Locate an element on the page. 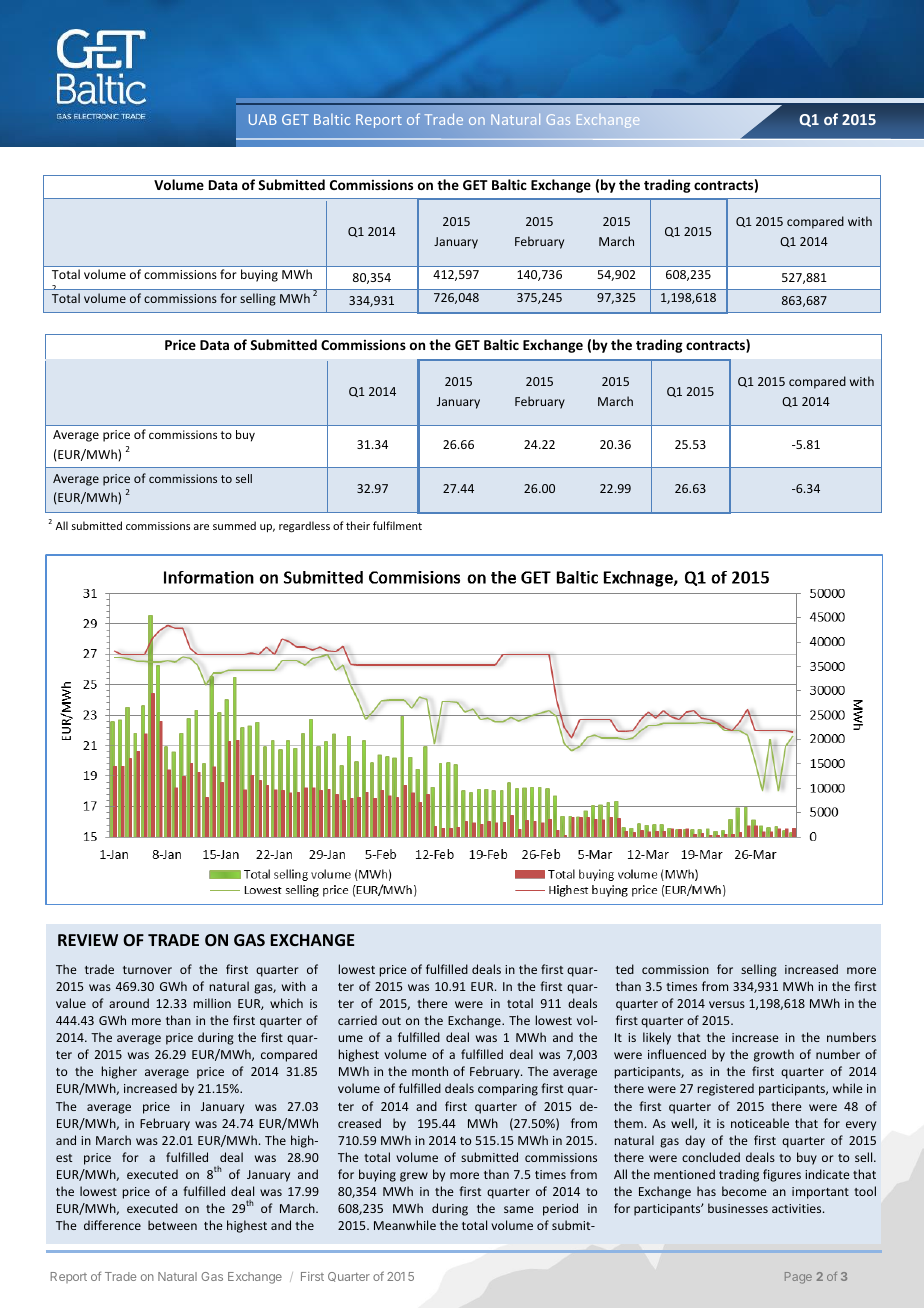 This document has width=924, height=1308. regardless is located at coordinates (304, 527).
